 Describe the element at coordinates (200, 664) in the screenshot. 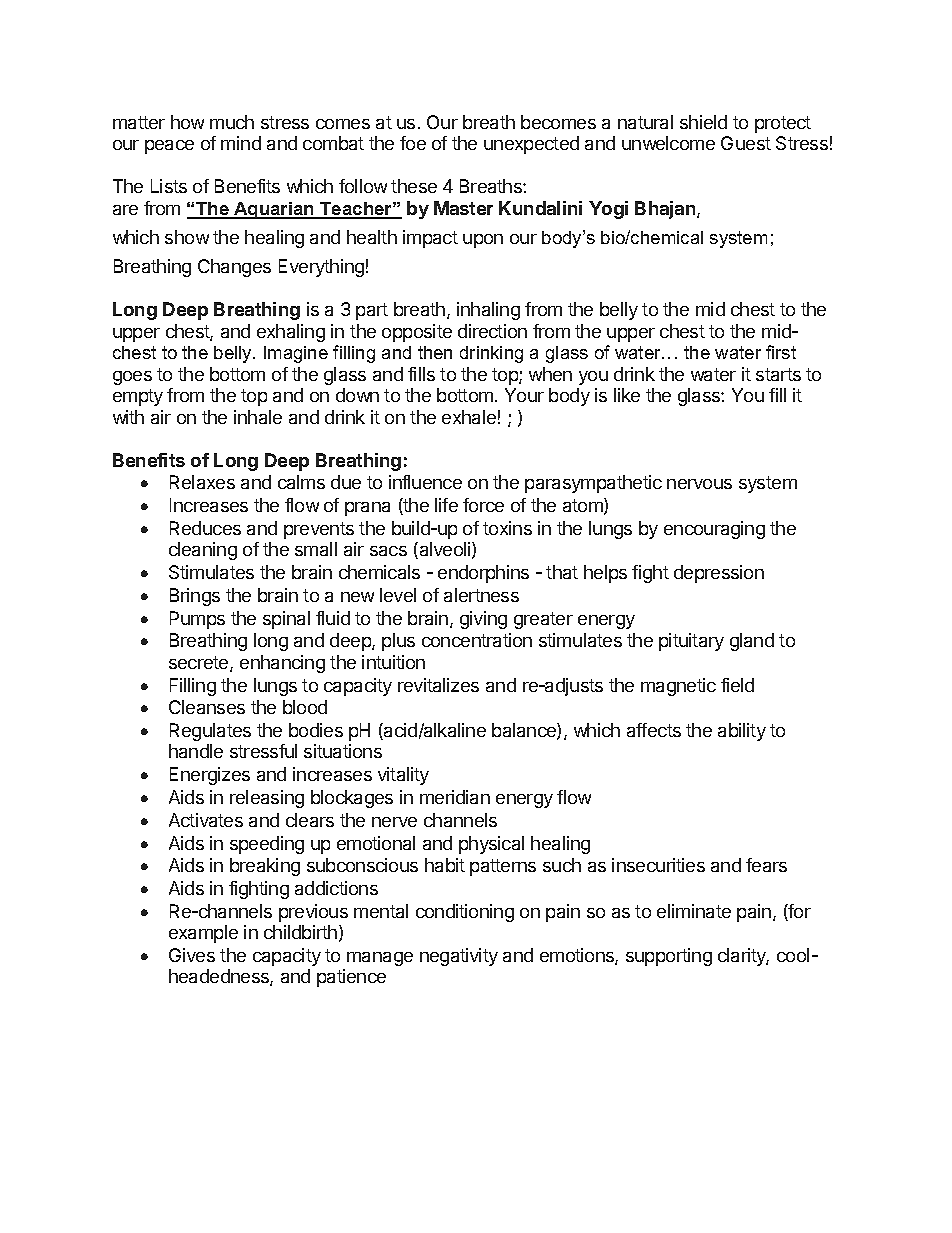

I see `secrete` at that location.
